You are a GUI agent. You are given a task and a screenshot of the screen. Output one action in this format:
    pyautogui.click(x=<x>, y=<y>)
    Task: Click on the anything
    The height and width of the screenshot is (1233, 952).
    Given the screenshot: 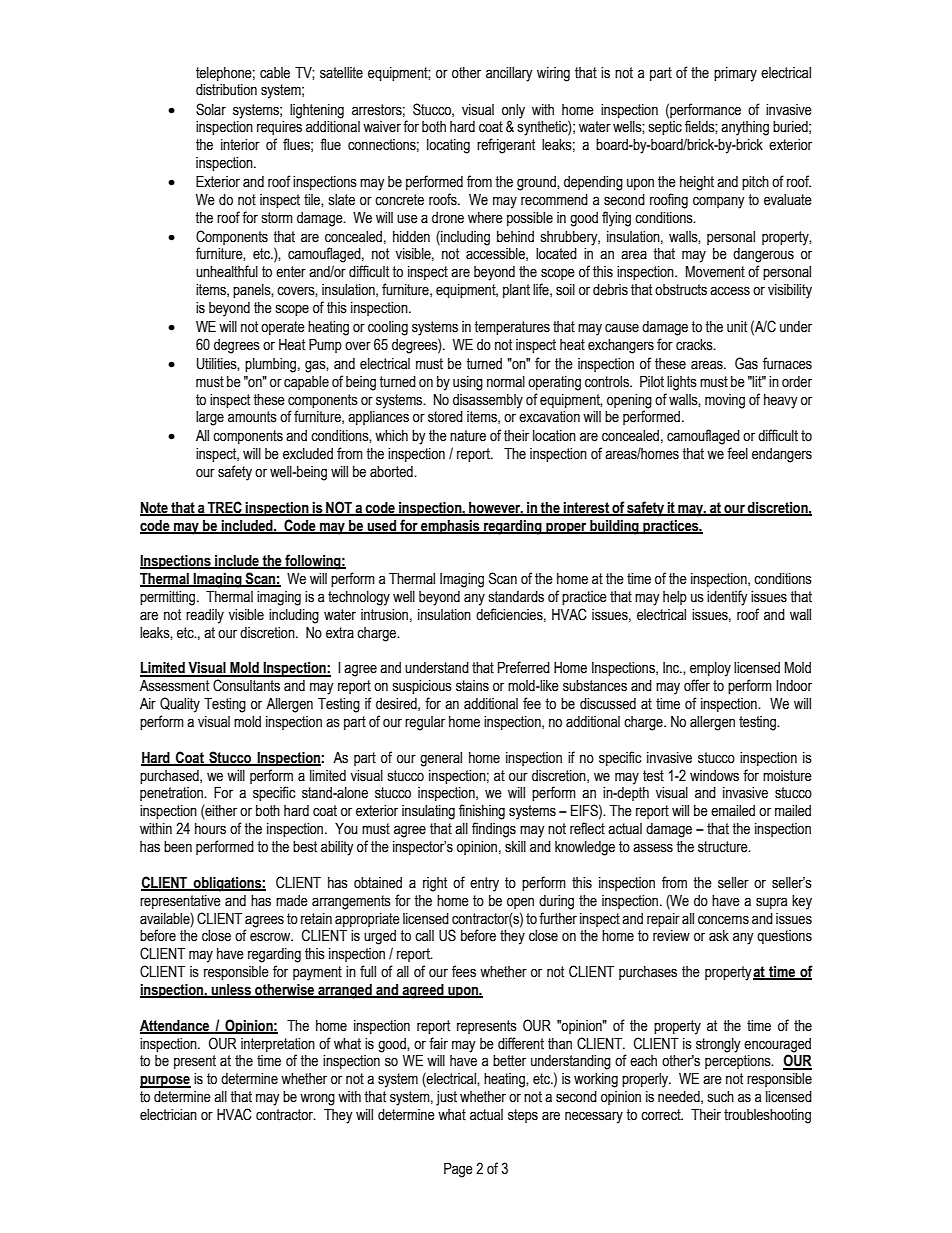 What is the action you would take?
    pyautogui.click(x=745, y=128)
